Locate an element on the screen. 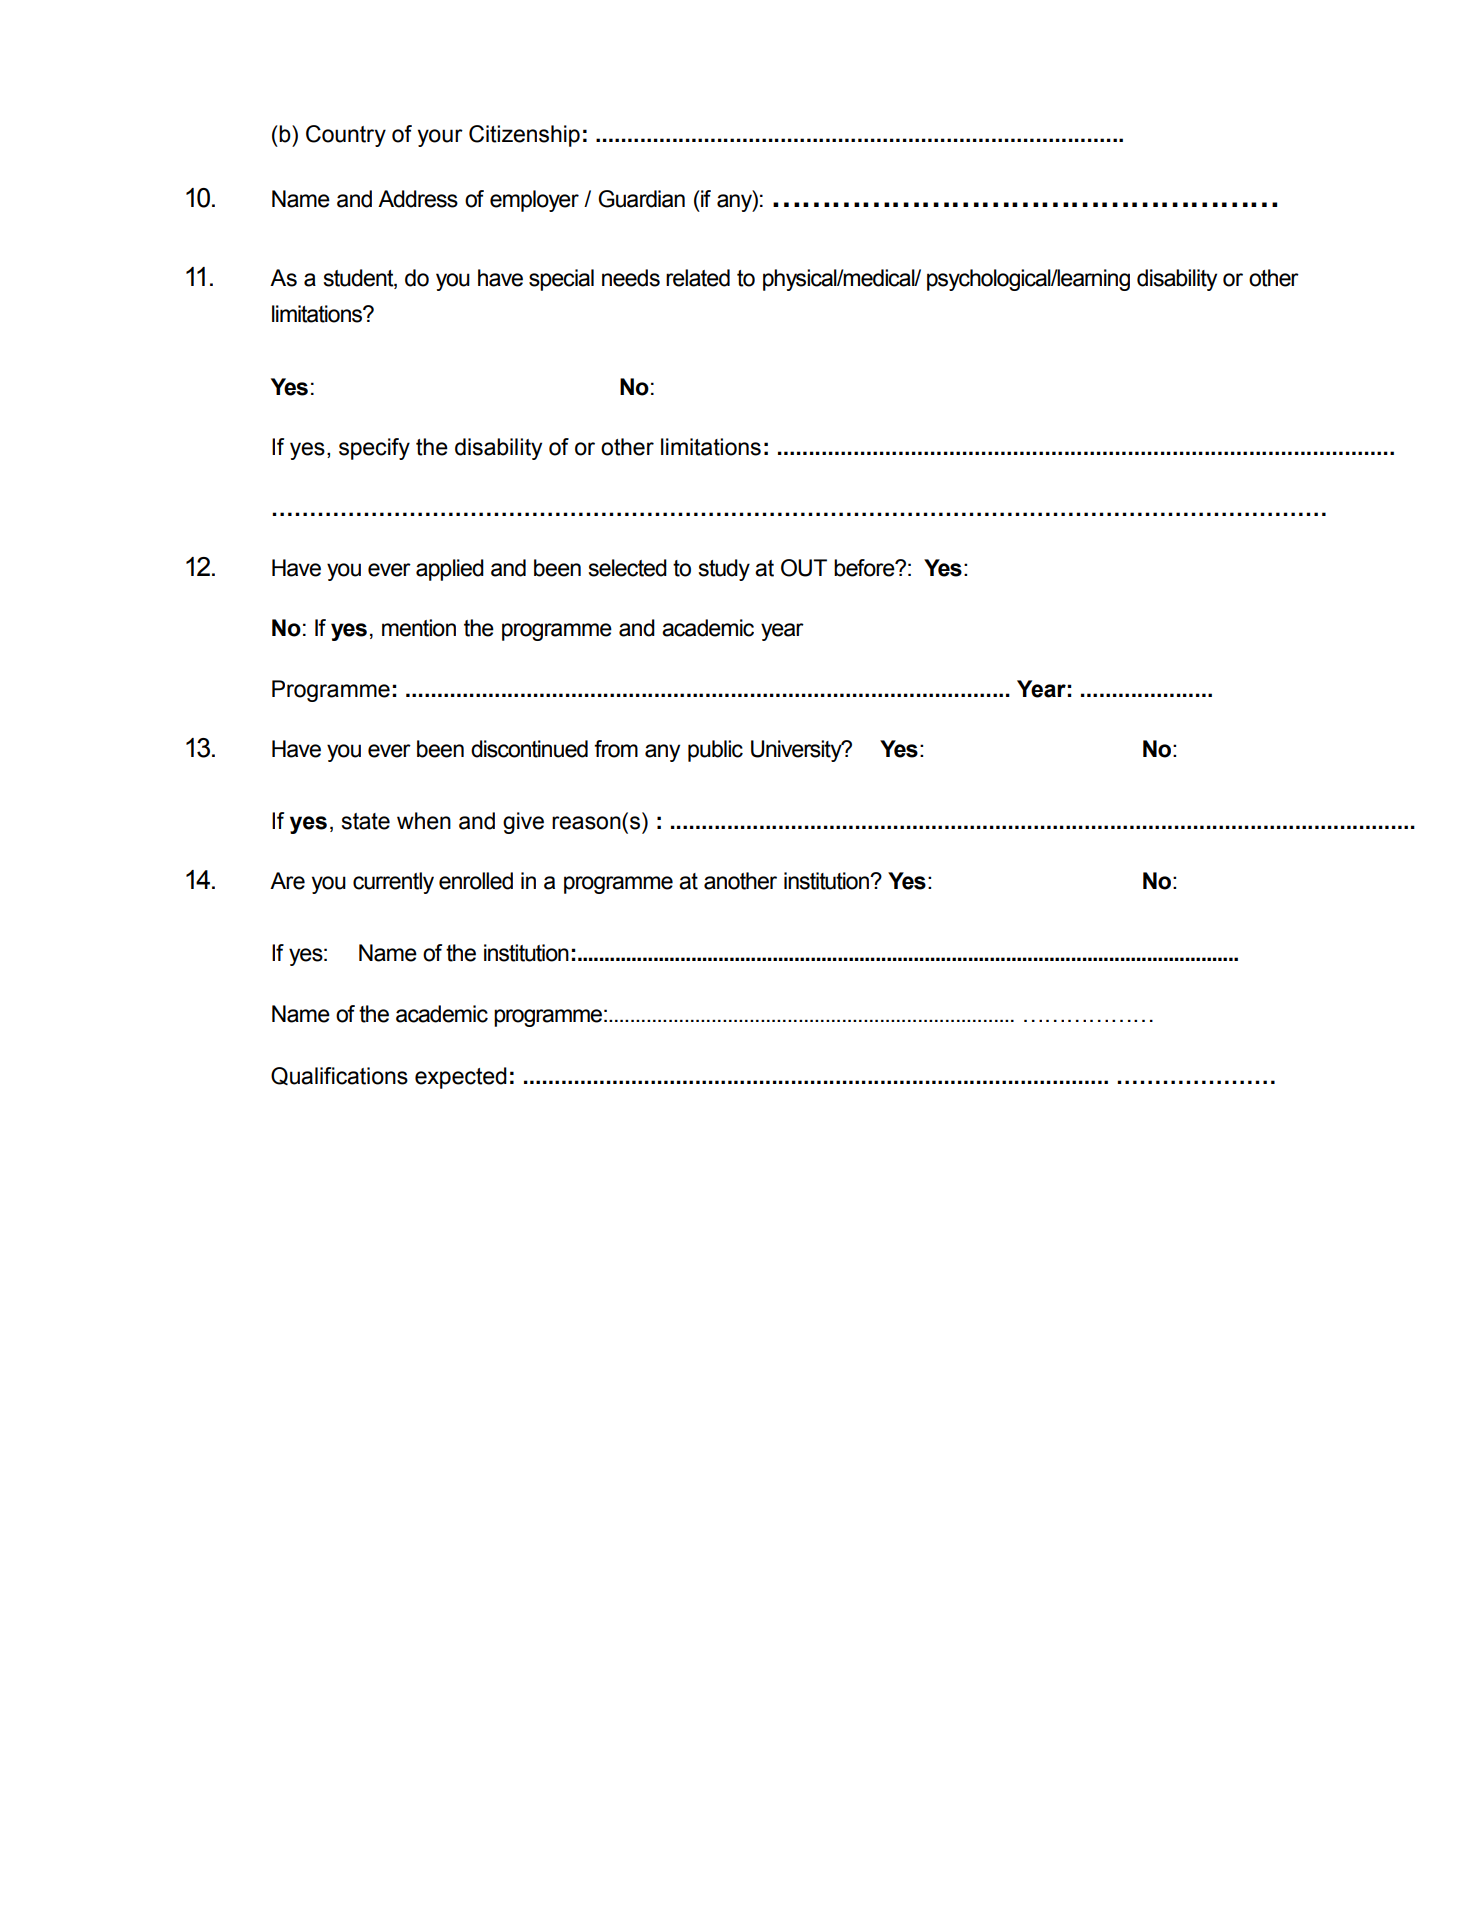 The width and height of the screenshot is (1480, 1916). selected is located at coordinates (627, 568).
